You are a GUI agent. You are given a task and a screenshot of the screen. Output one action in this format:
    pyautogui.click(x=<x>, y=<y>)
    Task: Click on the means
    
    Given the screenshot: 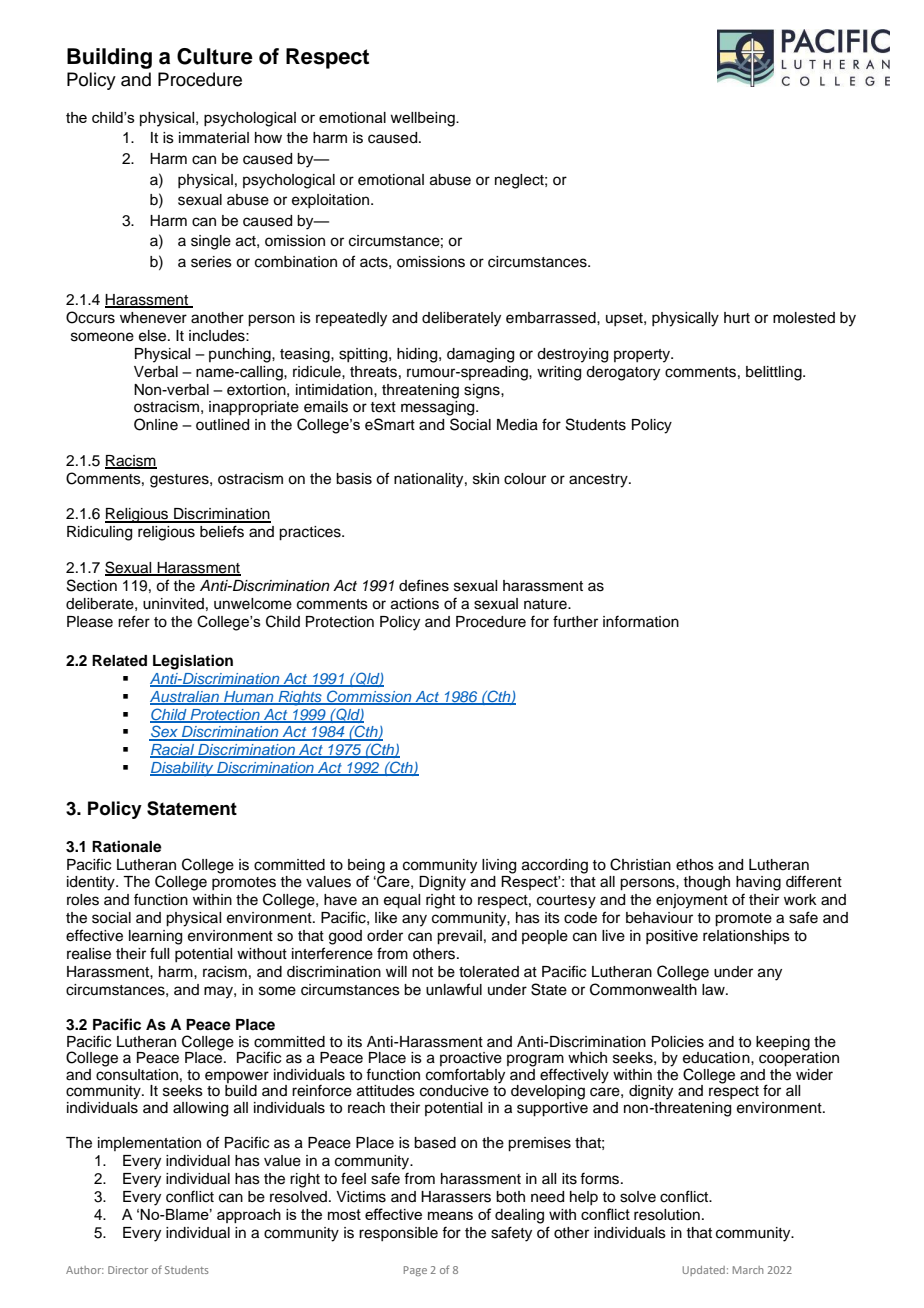 What is the action you would take?
    pyautogui.click(x=450, y=1215)
